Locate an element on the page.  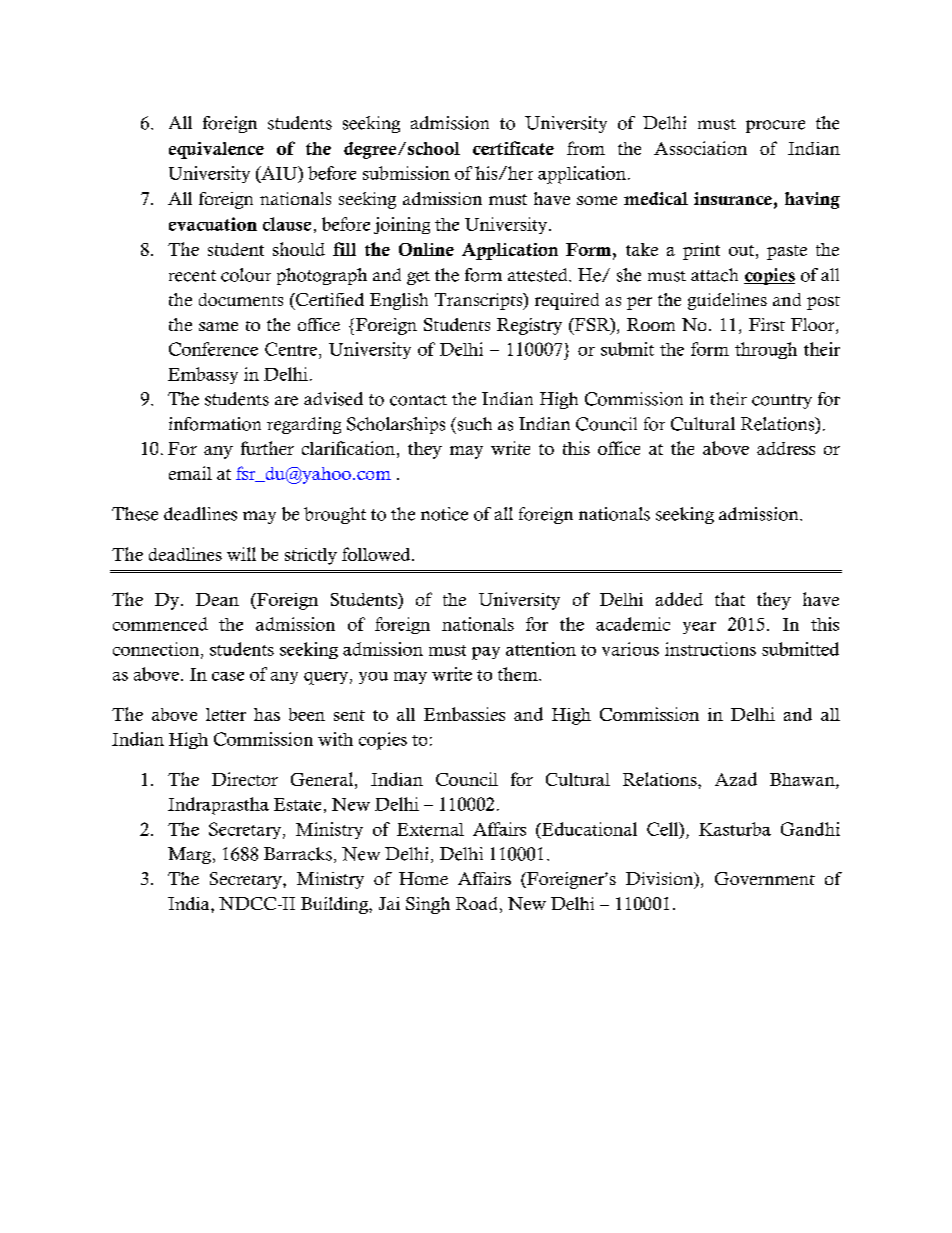
address is located at coordinates (786, 448).
